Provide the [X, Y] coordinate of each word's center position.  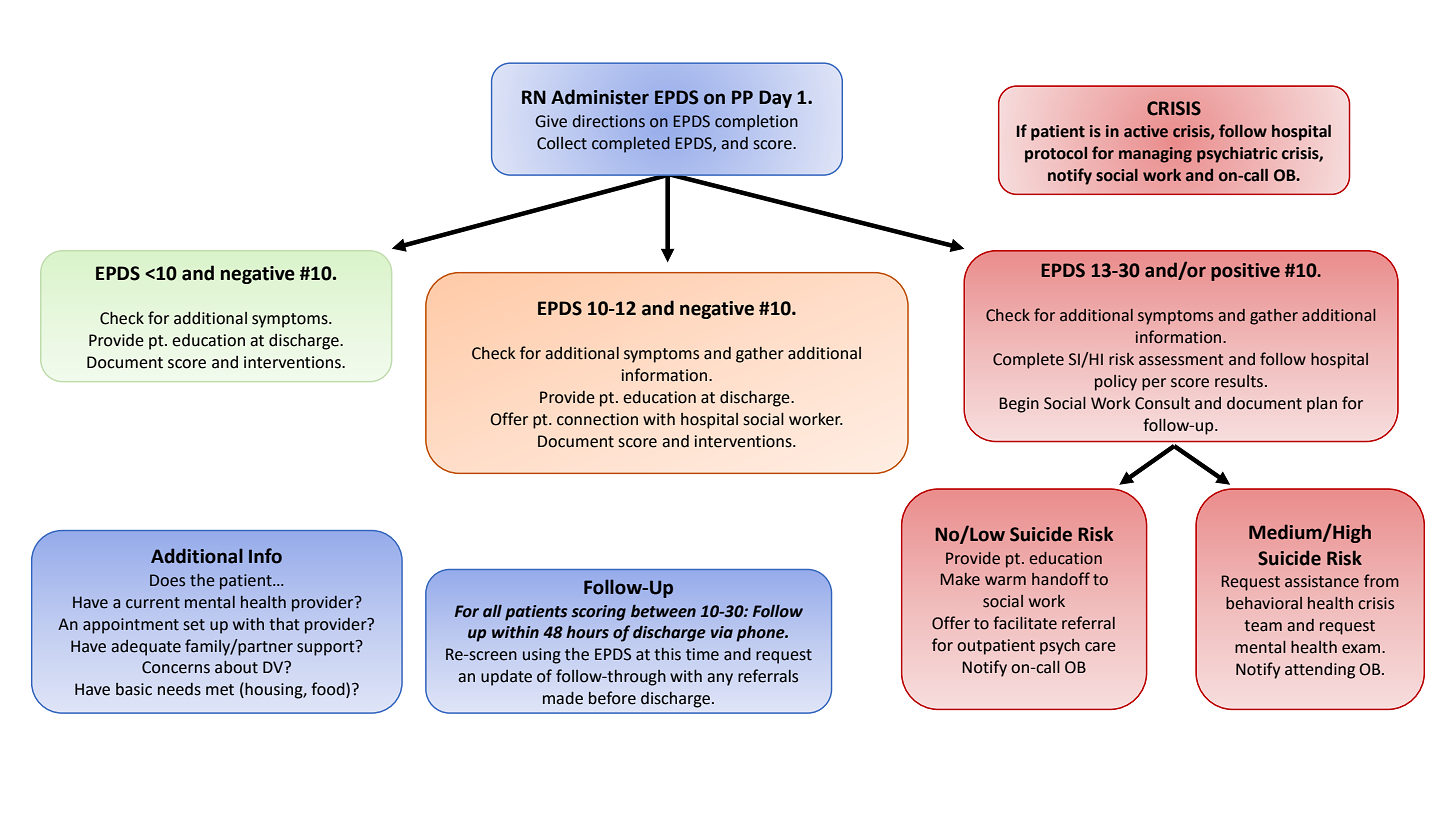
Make [960, 579]
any [720, 679]
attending [1320, 671]
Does [167, 580]
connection [597, 419]
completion [756, 123]
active [1146, 131]
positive [1245, 272]
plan [1322, 405]
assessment [1181, 360]
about [236, 667]
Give [551, 121]
